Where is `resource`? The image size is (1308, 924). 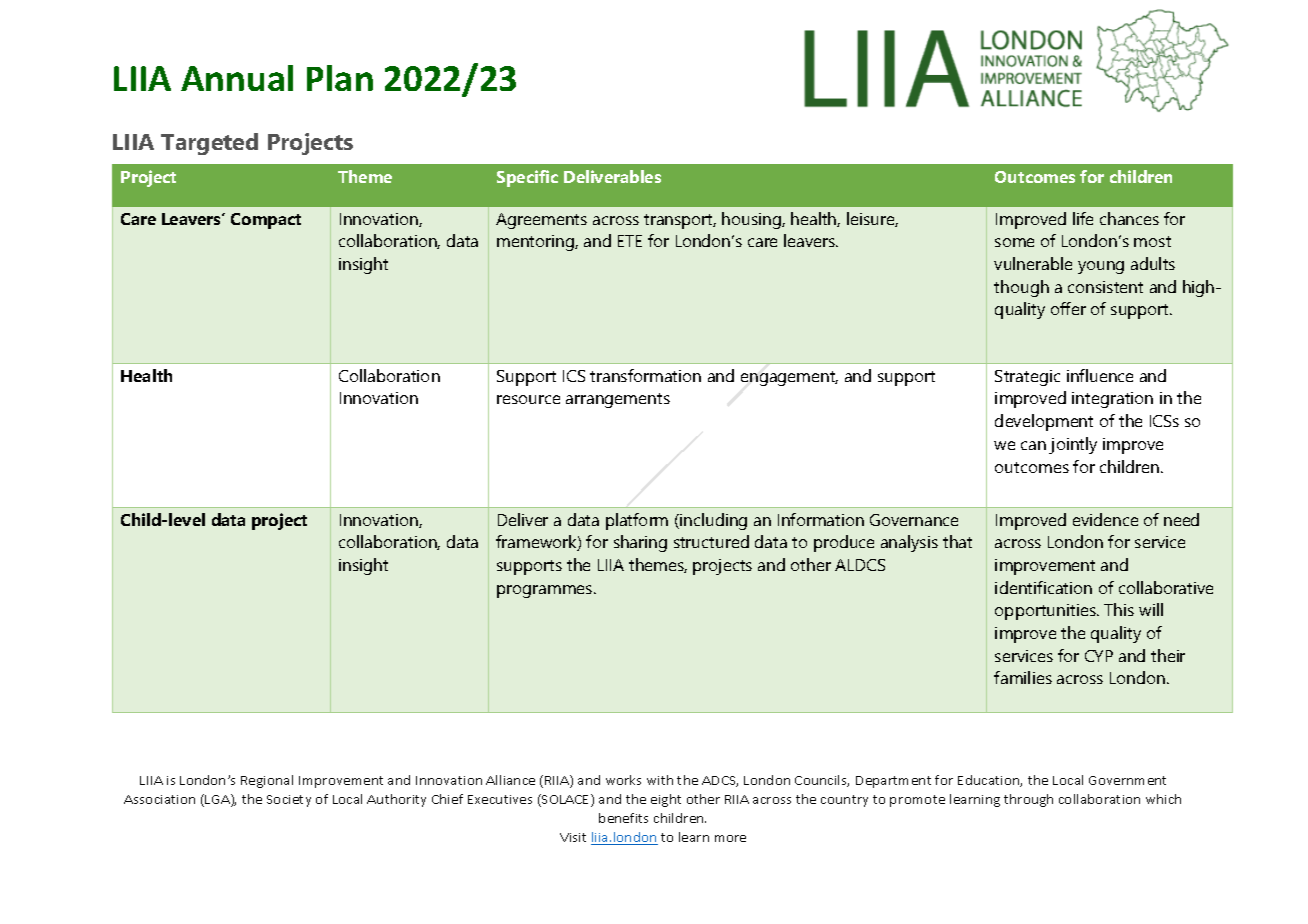
resource is located at coordinates (528, 399).
